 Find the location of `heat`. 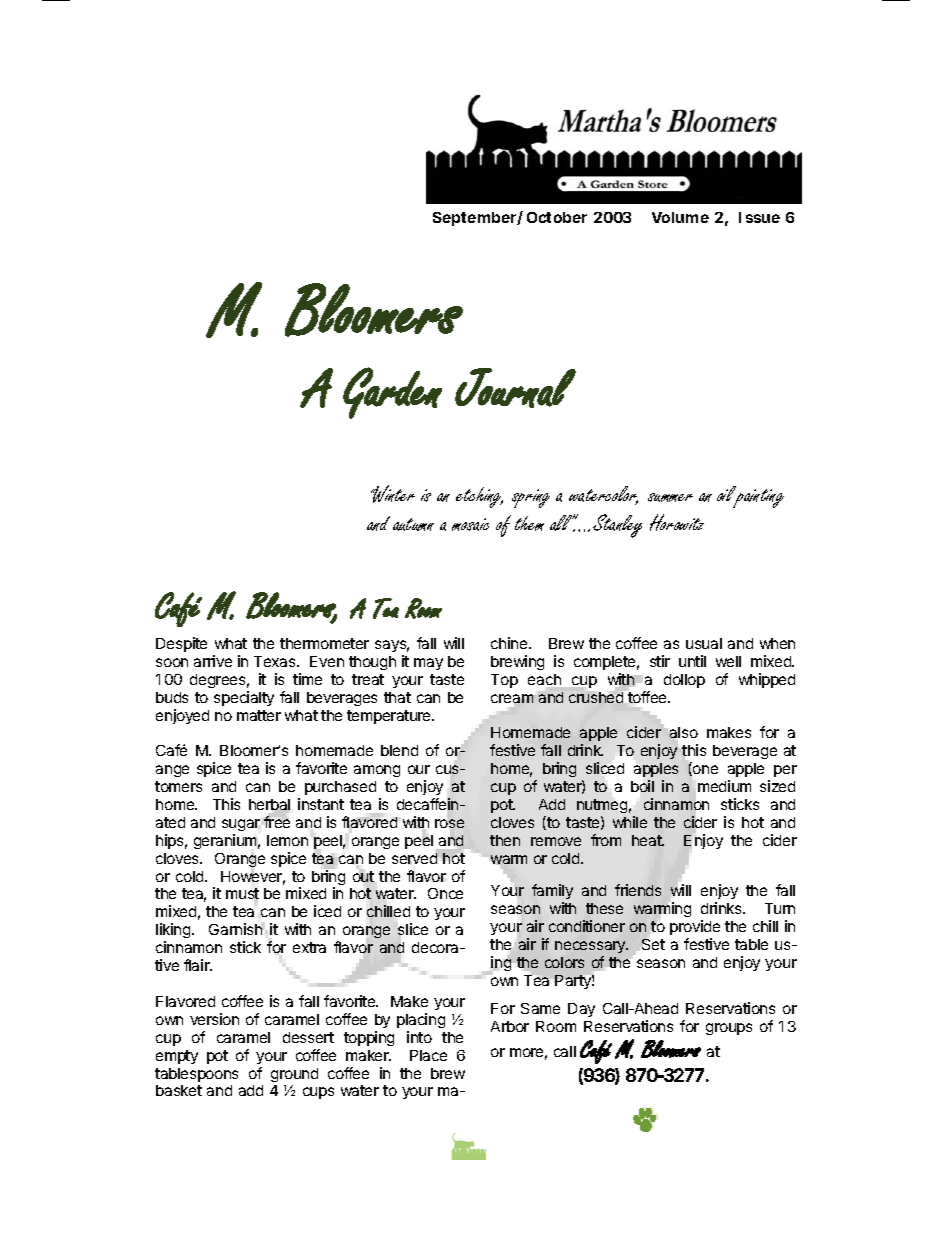

heat is located at coordinates (648, 840).
